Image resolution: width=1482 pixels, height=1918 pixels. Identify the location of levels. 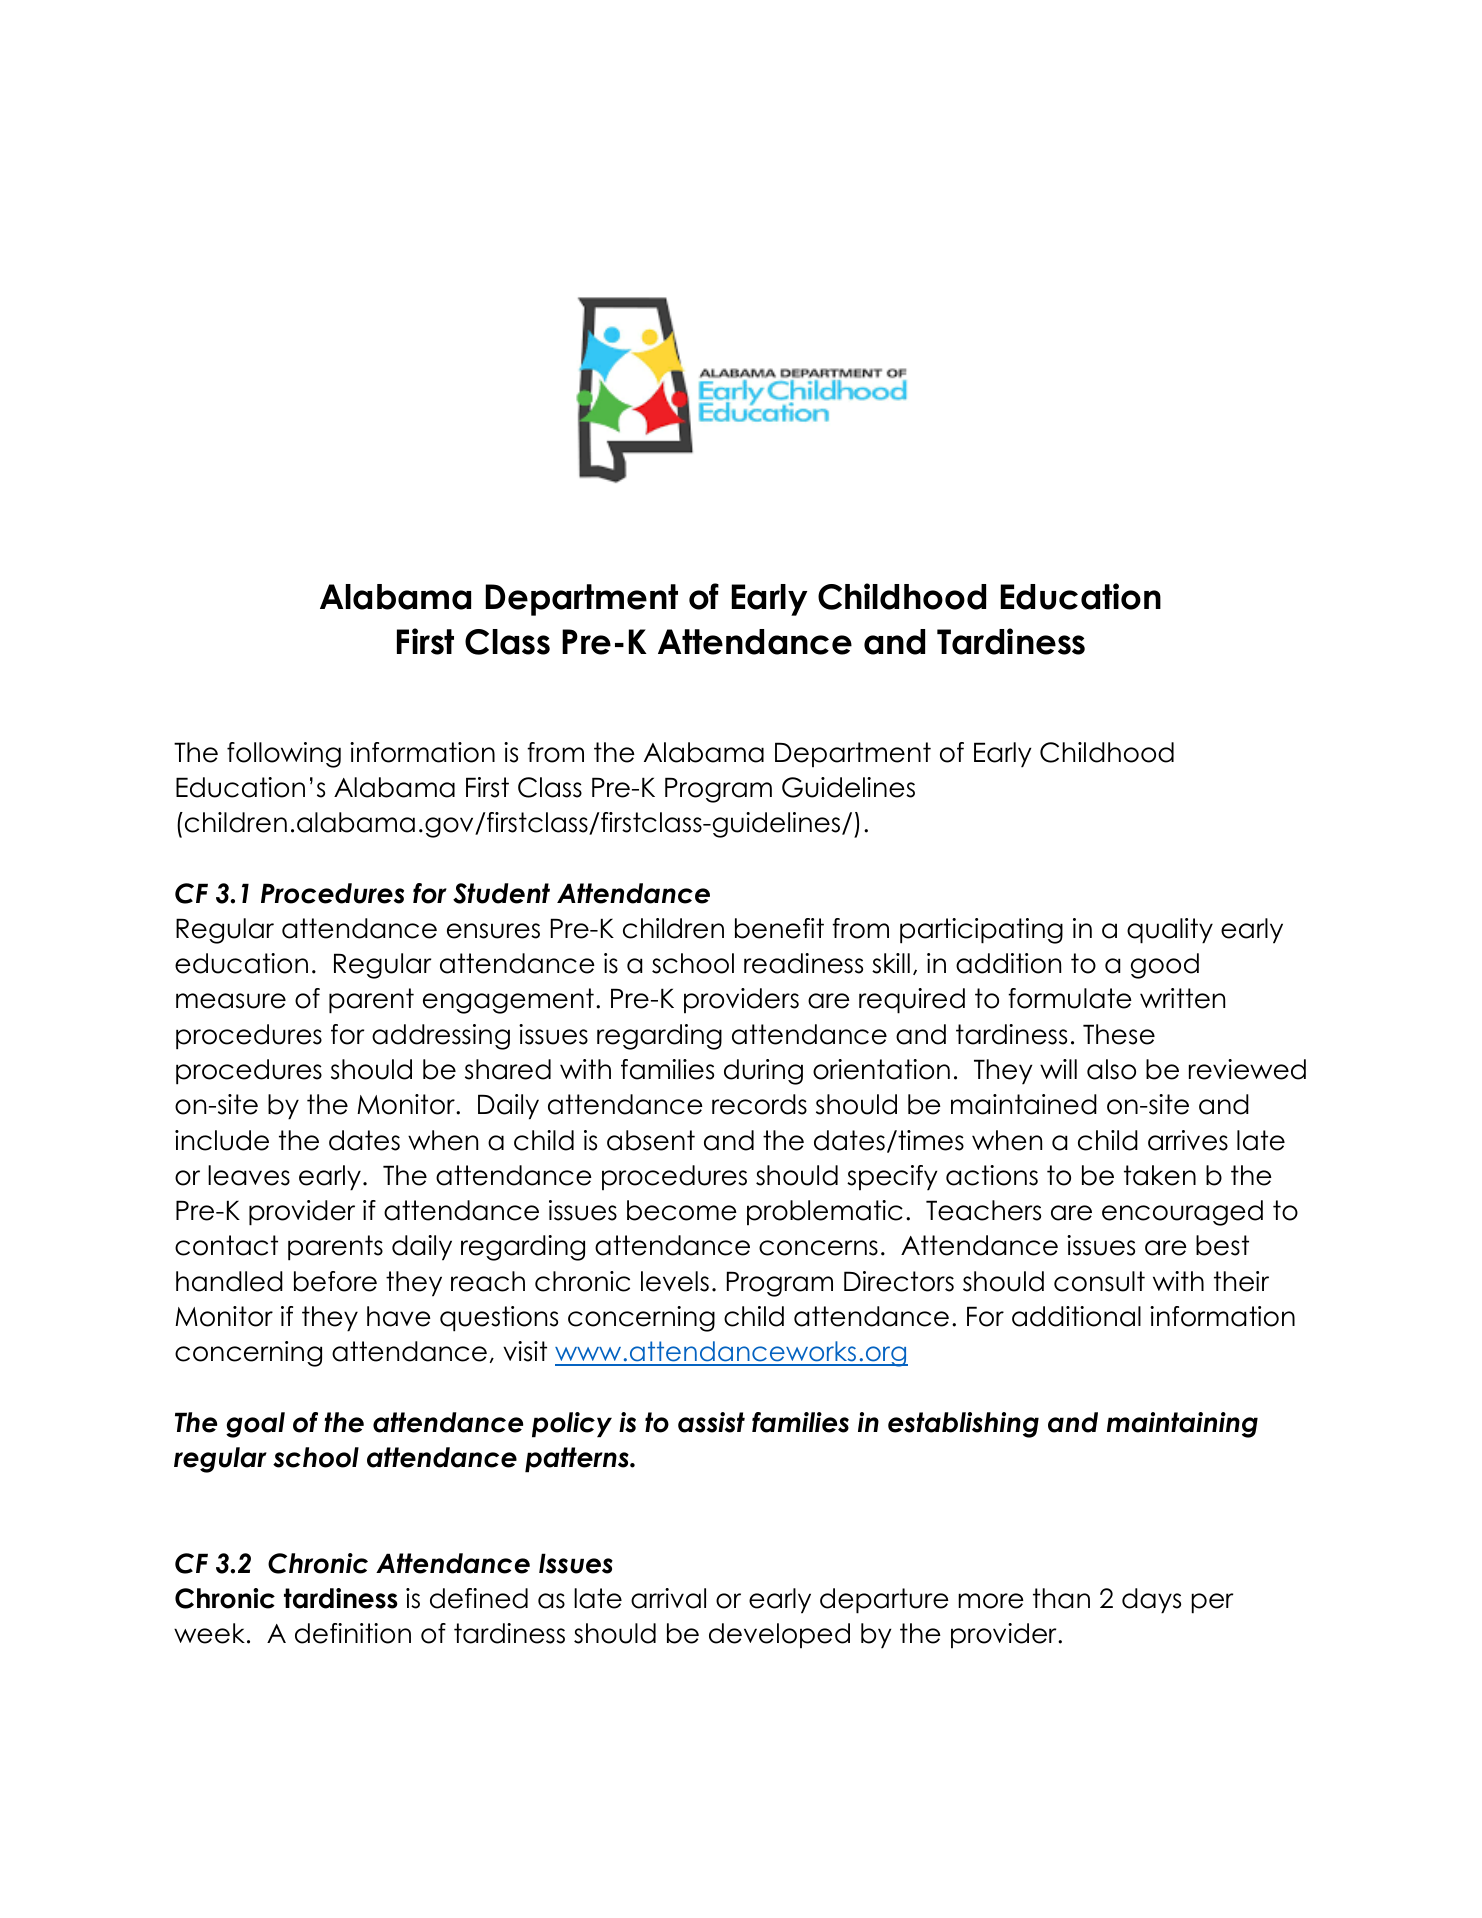
(675, 1281).
